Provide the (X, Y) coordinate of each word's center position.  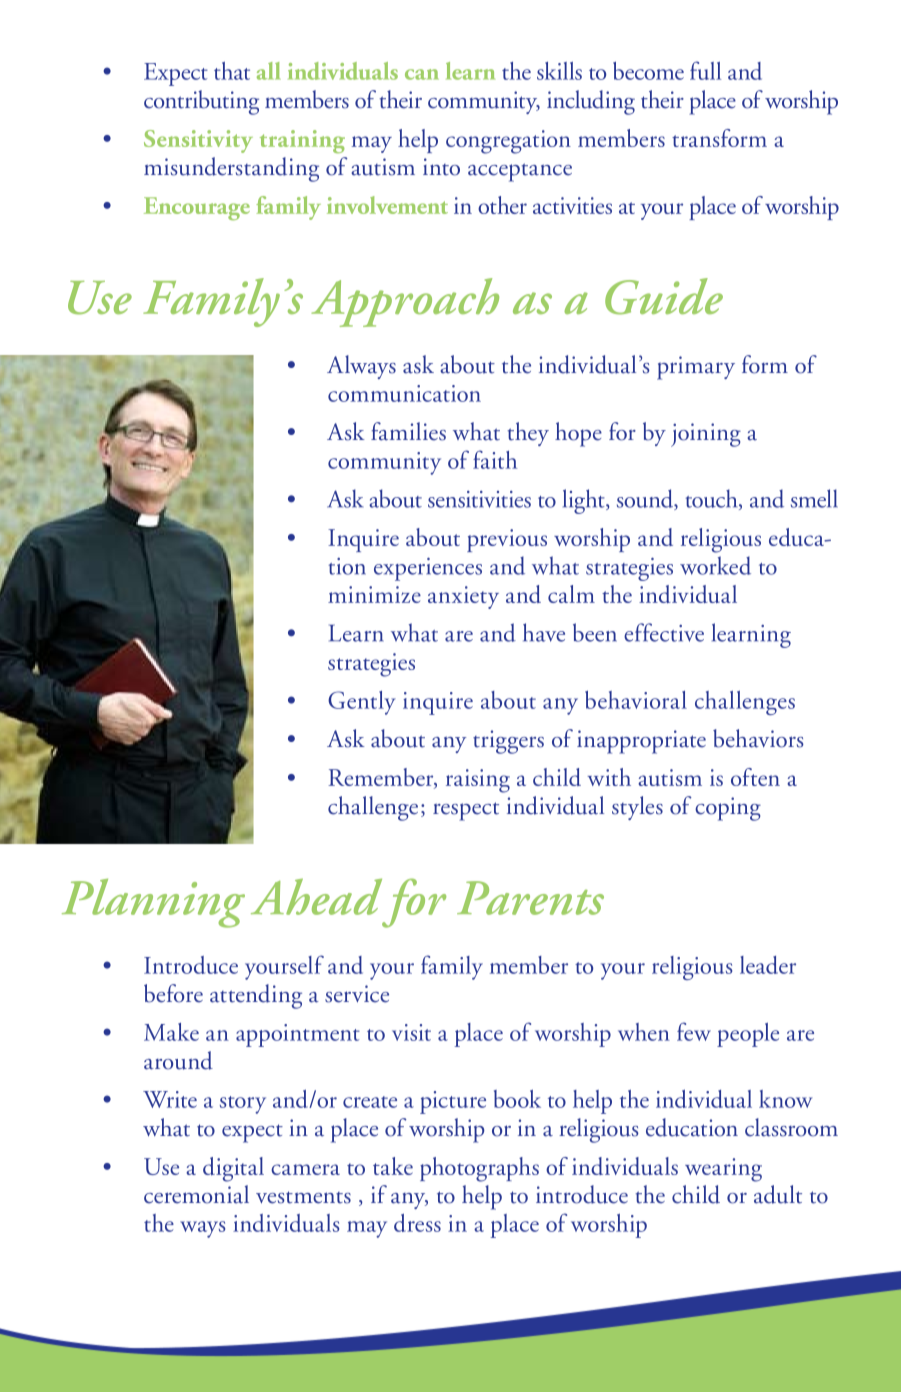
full (705, 70)
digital (233, 1169)
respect (466, 811)
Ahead (316, 897)
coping (728, 809)
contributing (201, 102)
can (422, 74)
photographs (479, 1169)
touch (713, 499)
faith (495, 459)
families (408, 431)
